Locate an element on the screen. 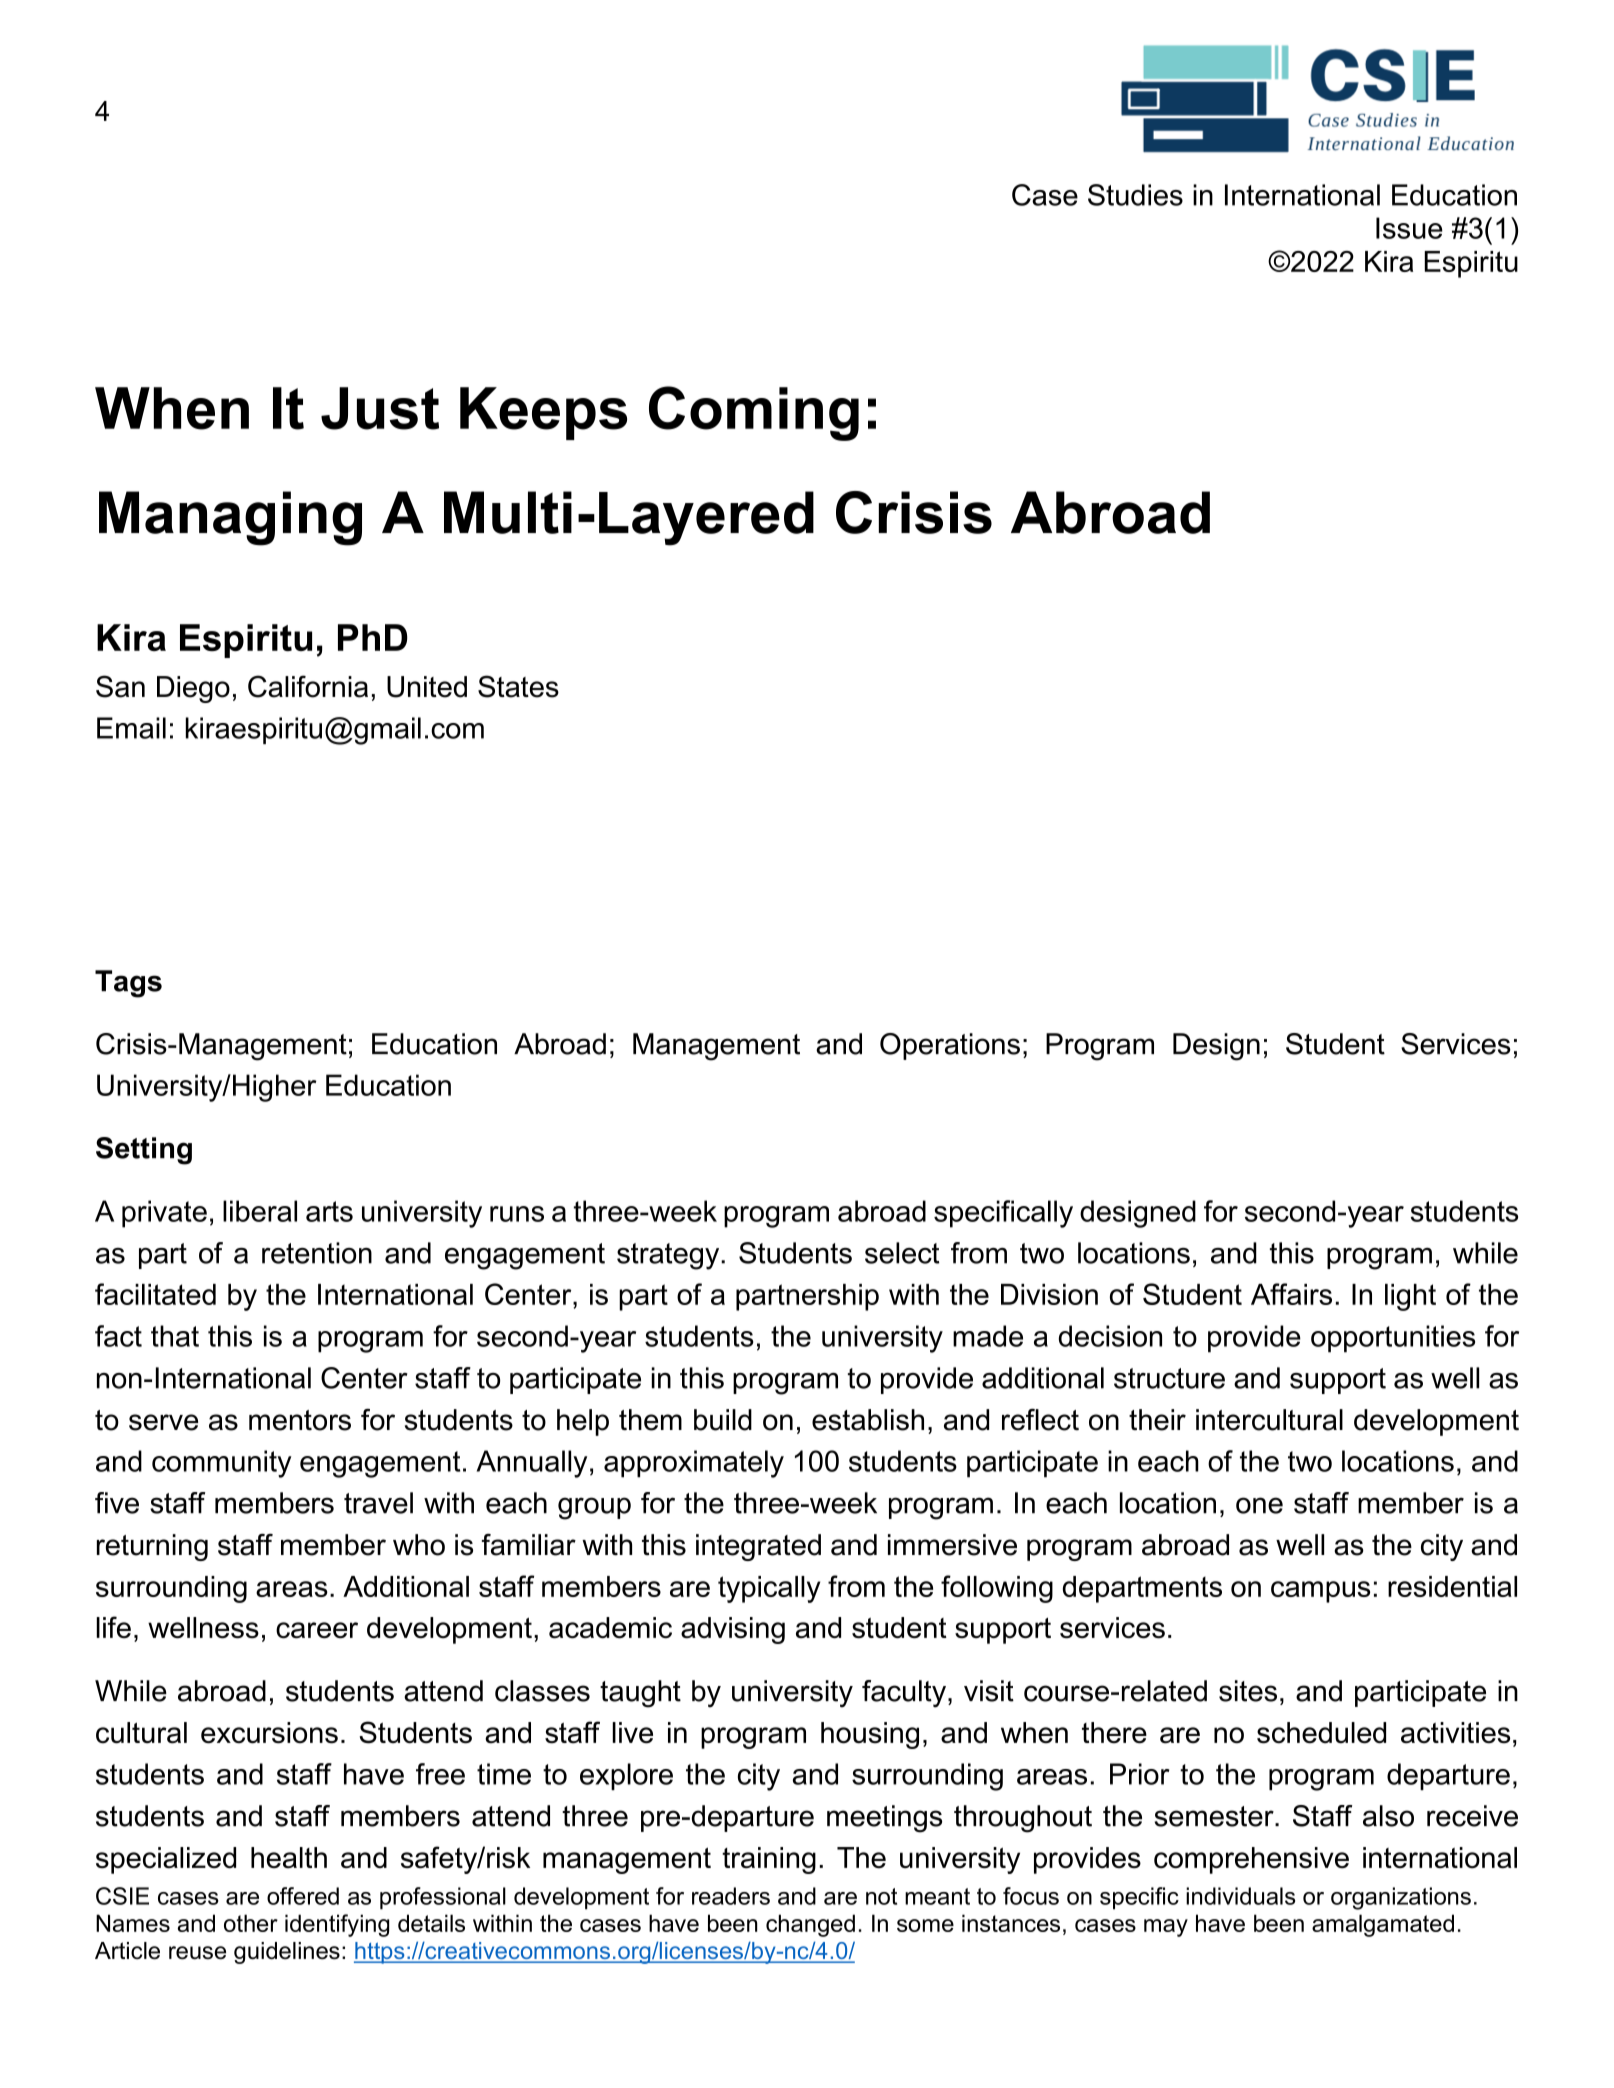  Affairs is located at coordinates (1291, 1294).
